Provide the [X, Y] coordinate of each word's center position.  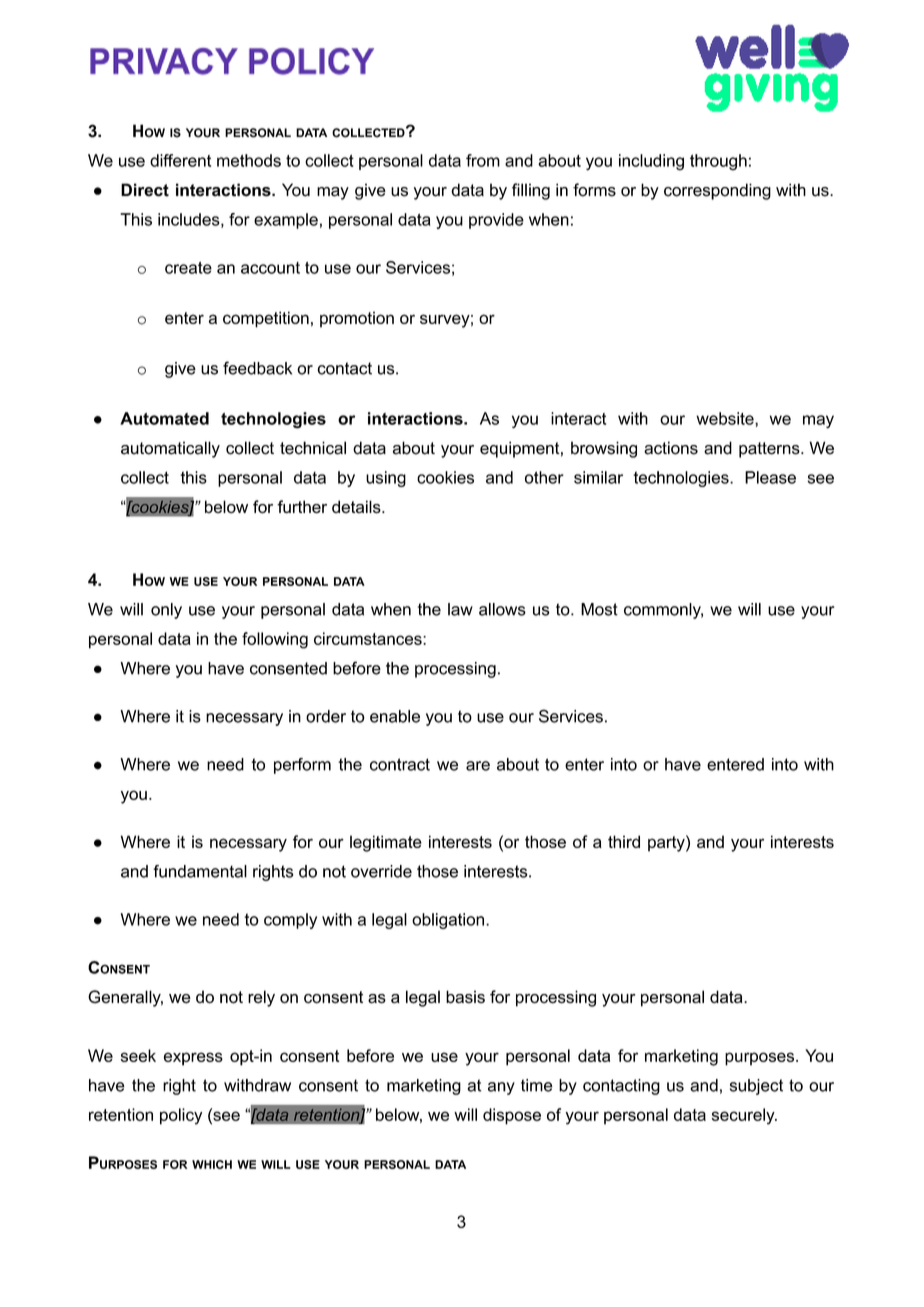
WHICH [212, 1164]
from [483, 160]
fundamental [200, 871]
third [624, 841]
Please [770, 477]
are [478, 766]
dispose [512, 1116]
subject [756, 1087]
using [386, 479]
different [180, 160]
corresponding [717, 191]
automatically [170, 449]
